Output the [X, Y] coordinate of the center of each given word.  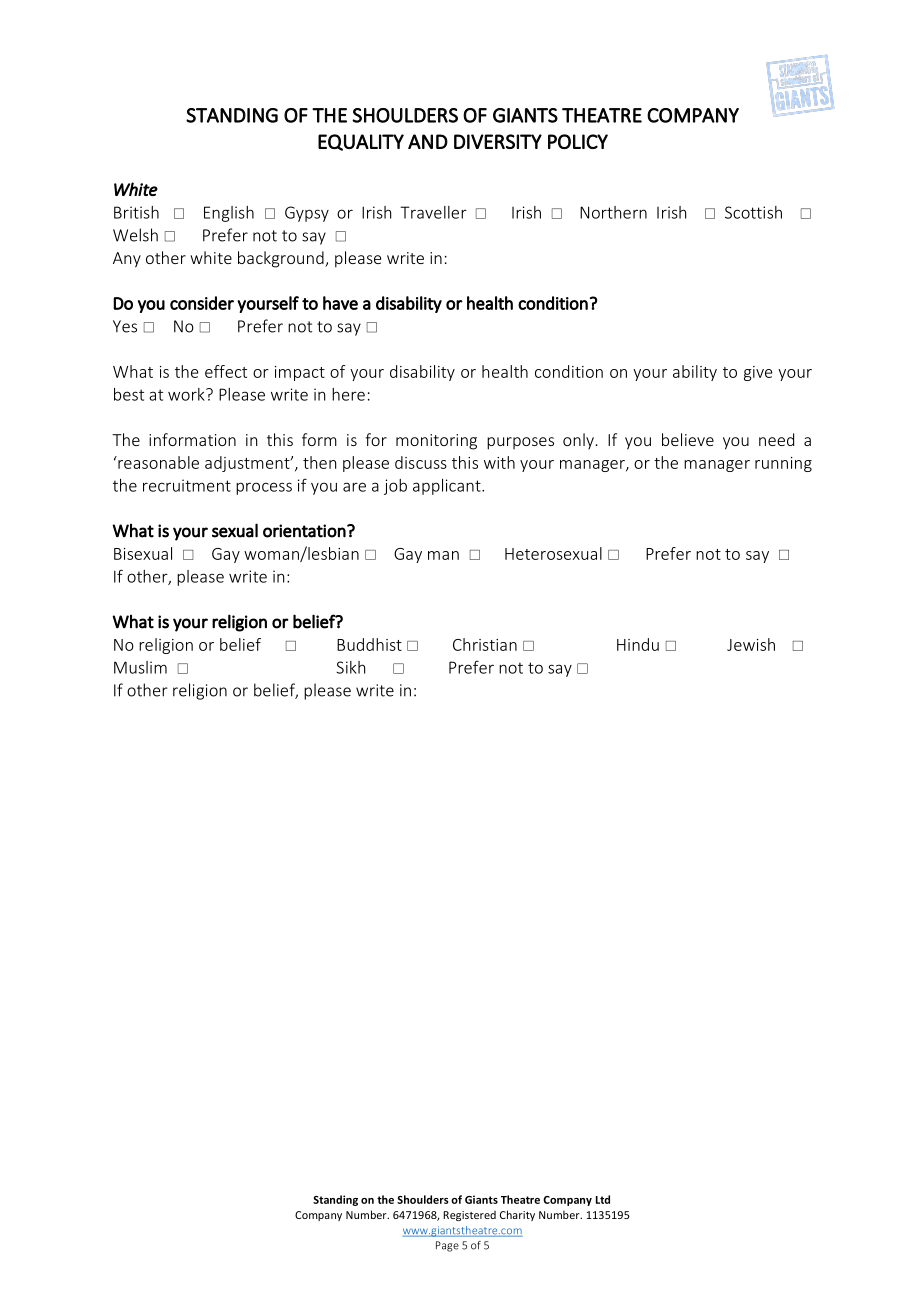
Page [447, 1246]
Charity [517, 1215]
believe [688, 439]
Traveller [433, 212]
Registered [469, 1216]
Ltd [603, 1199]
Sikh [350, 667]
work [187, 394]
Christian [485, 644]
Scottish [753, 212]
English [229, 214]
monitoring [436, 442]
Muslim [140, 667]
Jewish [751, 644]
